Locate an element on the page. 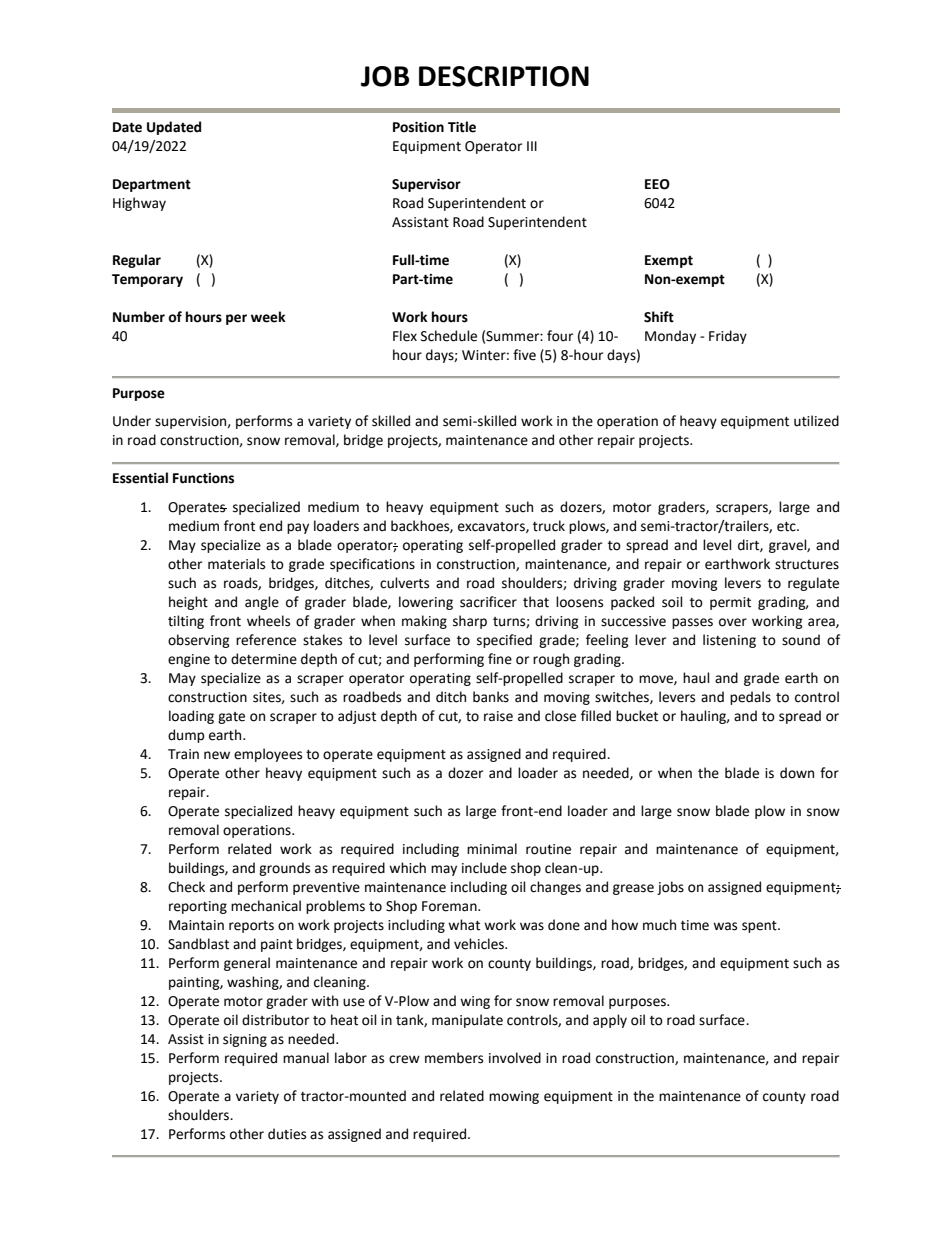 The width and height of the page is (952, 1233). down is located at coordinates (797, 773).
